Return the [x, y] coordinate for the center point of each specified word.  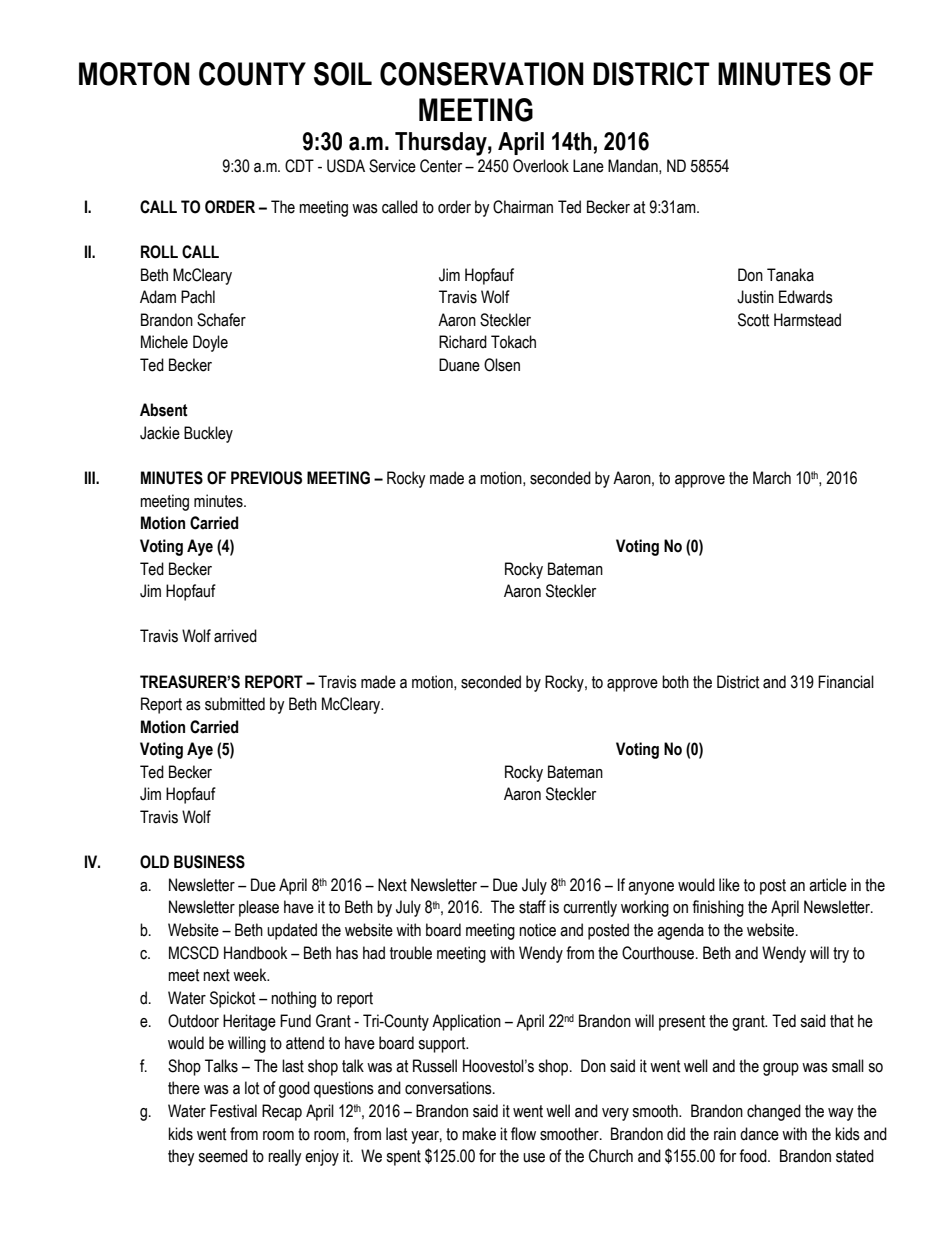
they [181, 1157]
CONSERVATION [482, 74]
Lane [588, 166]
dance [759, 1134]
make [479, 1134]
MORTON [134, 74]
